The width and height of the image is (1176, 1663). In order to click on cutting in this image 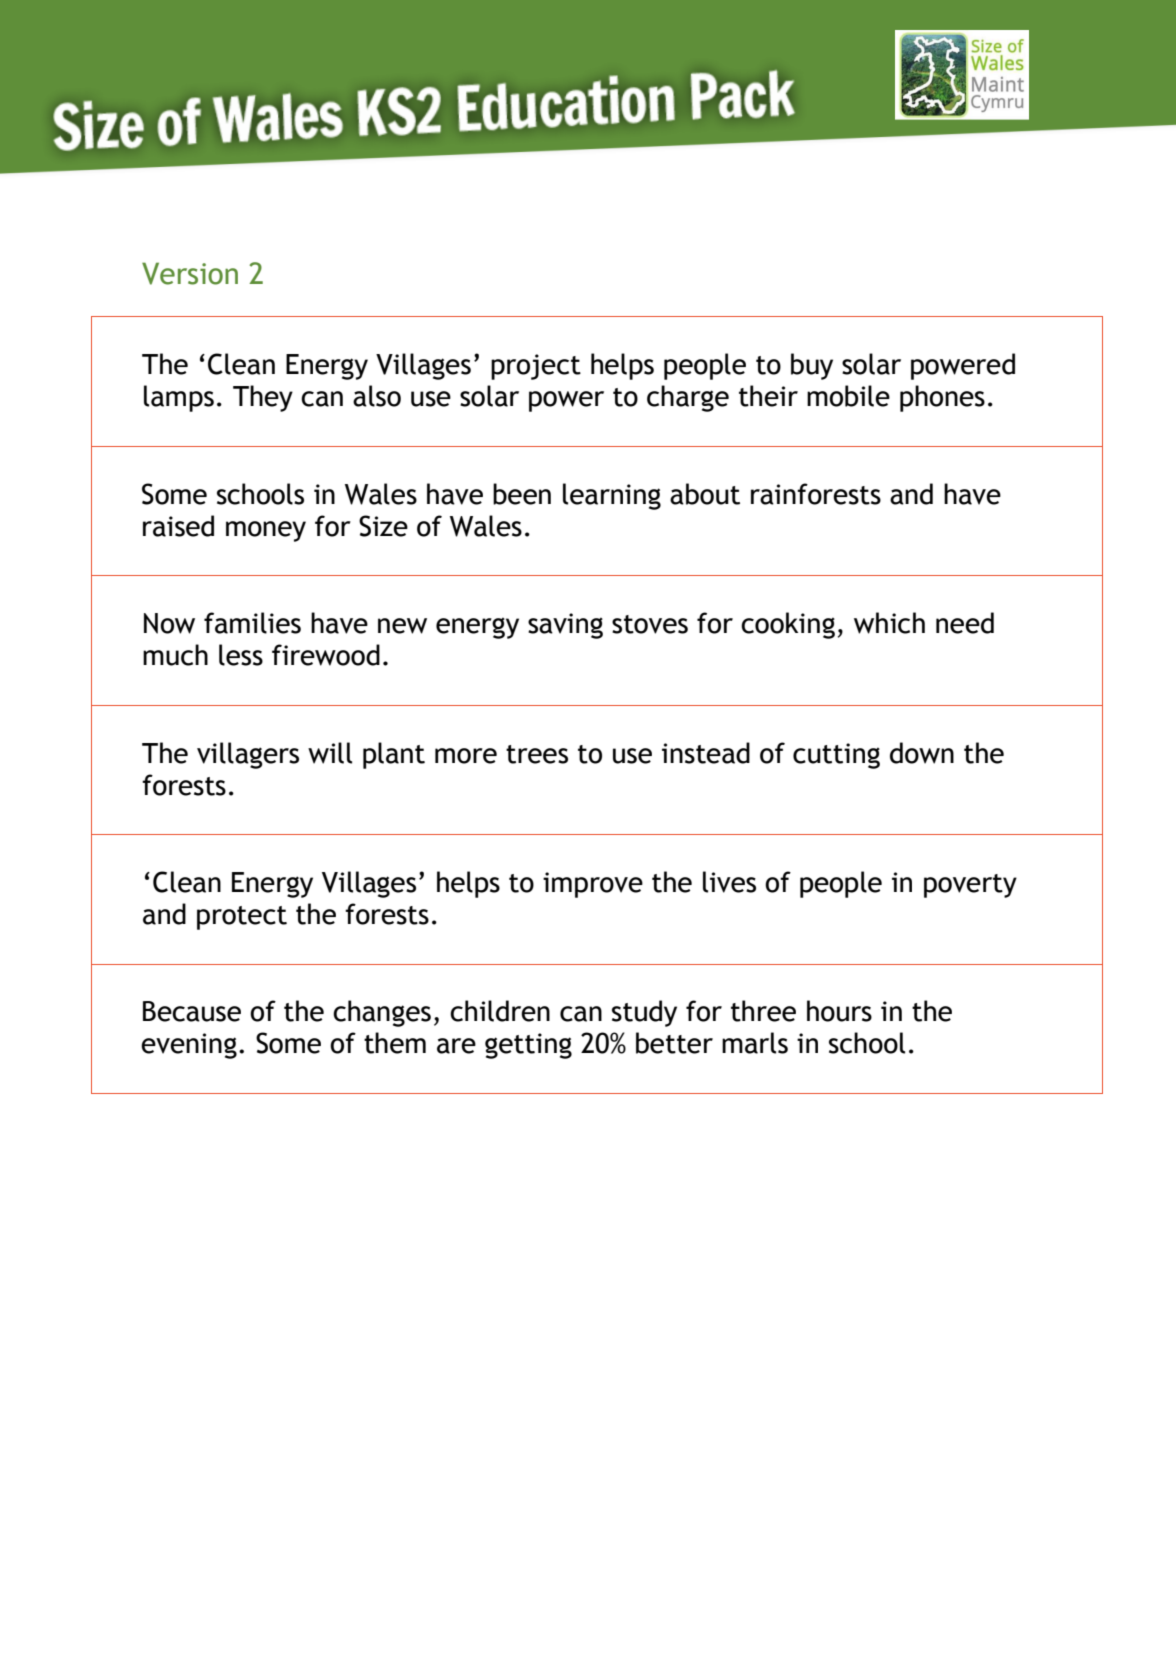, I will do `click(836, 756)`.
